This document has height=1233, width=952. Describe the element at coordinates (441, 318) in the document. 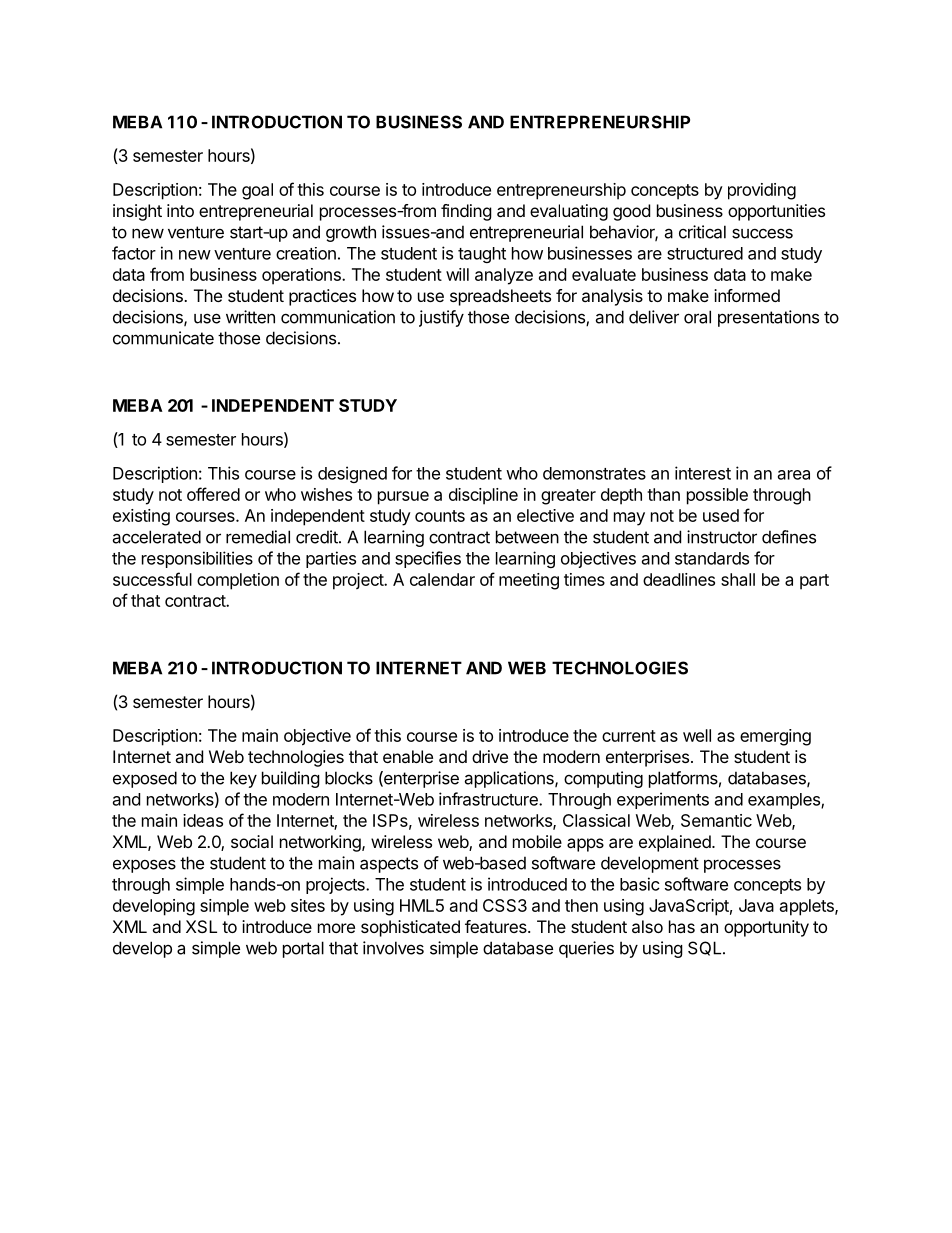

I see `justify` at that location.
